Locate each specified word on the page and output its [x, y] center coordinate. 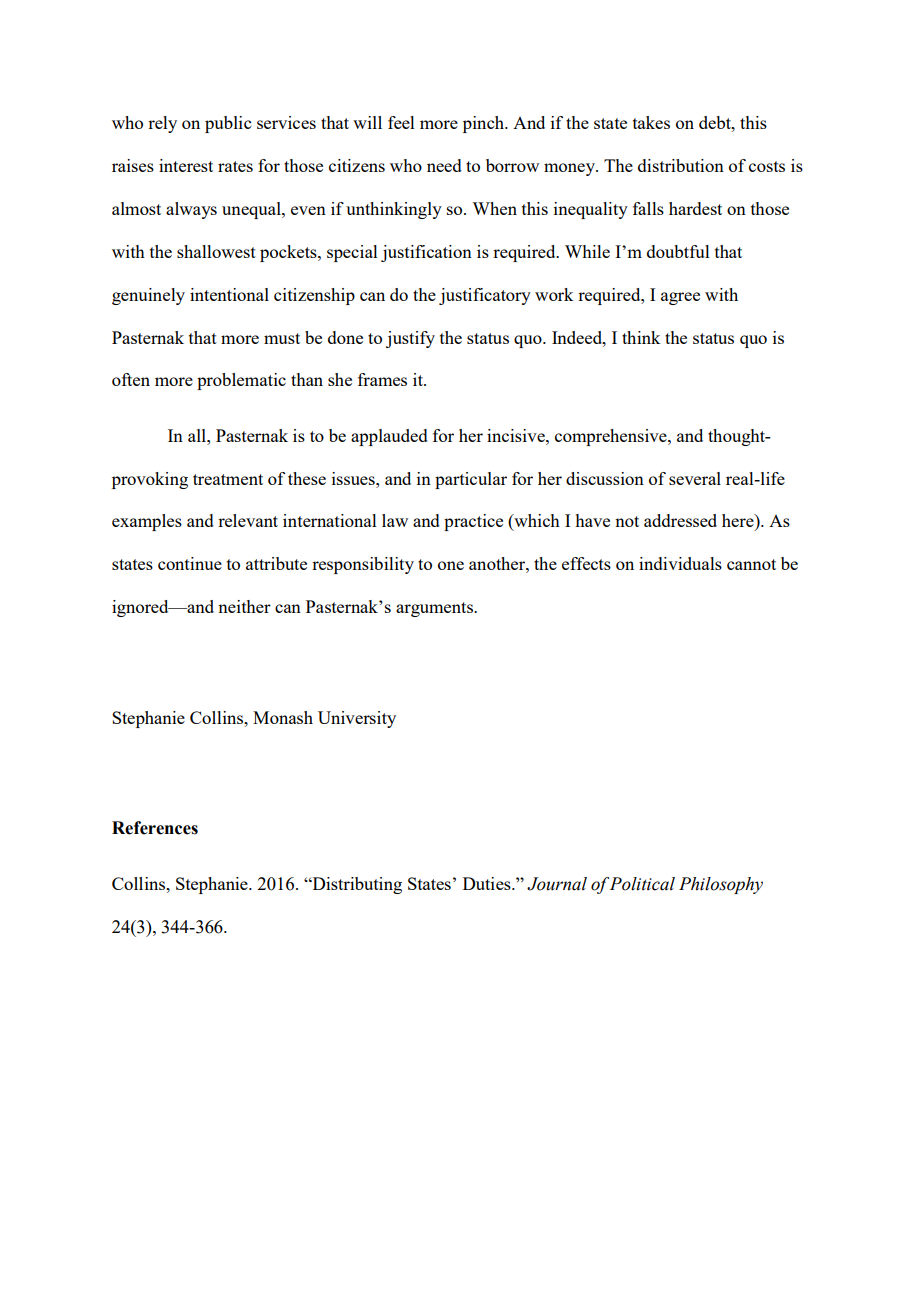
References [155, 828]
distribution [681, 165]
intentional [229, 294]
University [357, 719]
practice [473, 522]
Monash [283, 717]
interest [186, 165]
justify [410, 339]
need [444, 165]
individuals [680, 563]
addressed [680, 520]
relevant [248, 520]
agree [680, 298]
